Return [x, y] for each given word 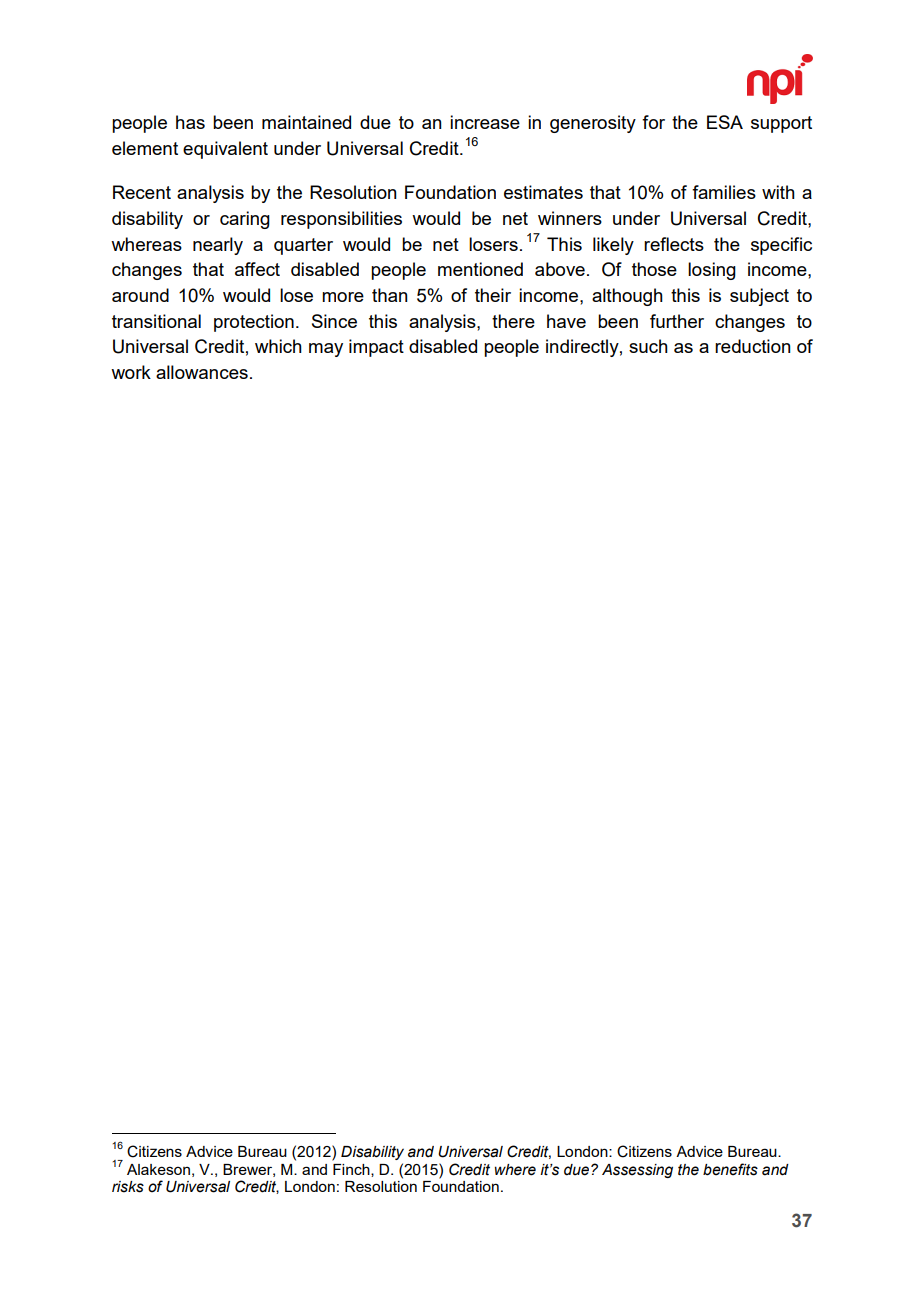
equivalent [225, 150]
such [648, 346]
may [326, 350]
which [278, 346]
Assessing [637, 1171]
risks [128, 1187]
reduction [753, 346]
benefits [730, 1169]
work [131, 372]
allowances [202, 372]
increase [485, 122]
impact [376, 348]
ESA [725, 122]
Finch [352, 1170]
